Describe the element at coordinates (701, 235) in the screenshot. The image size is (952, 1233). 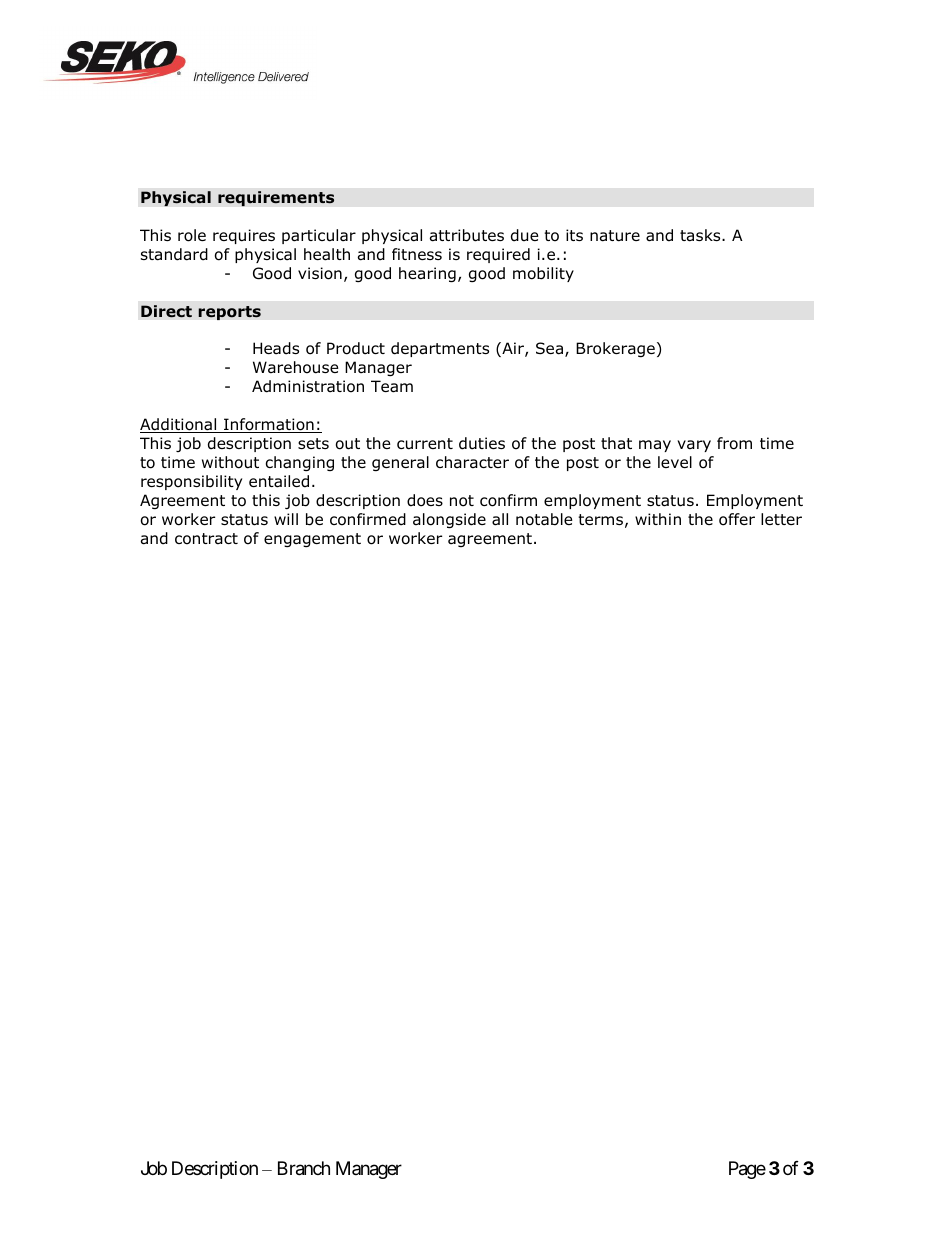
I see `tasks` at that location.
